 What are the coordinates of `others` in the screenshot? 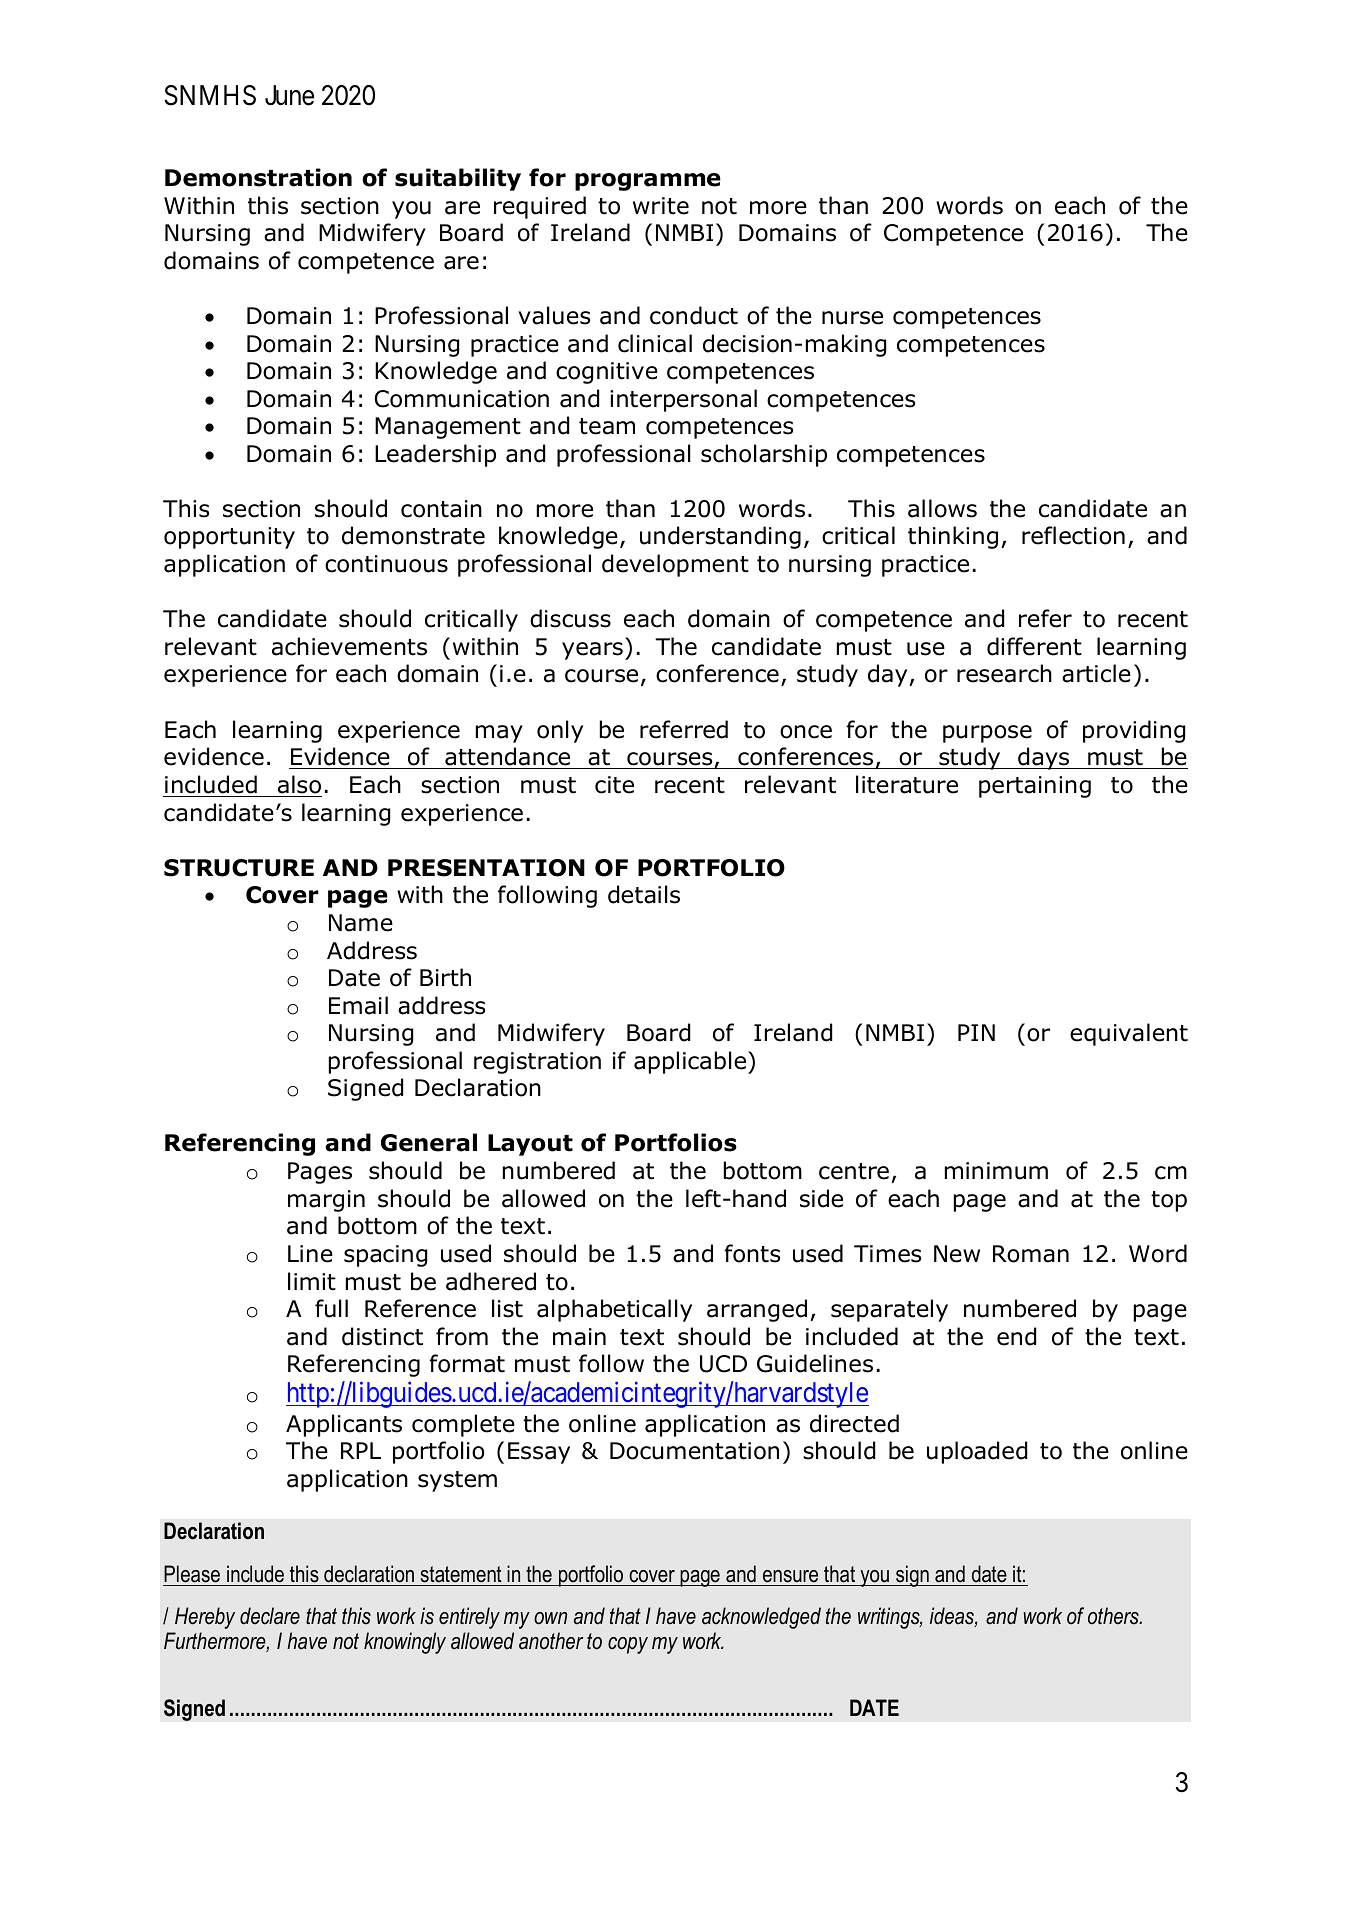 It's located at (1114, 1616).
